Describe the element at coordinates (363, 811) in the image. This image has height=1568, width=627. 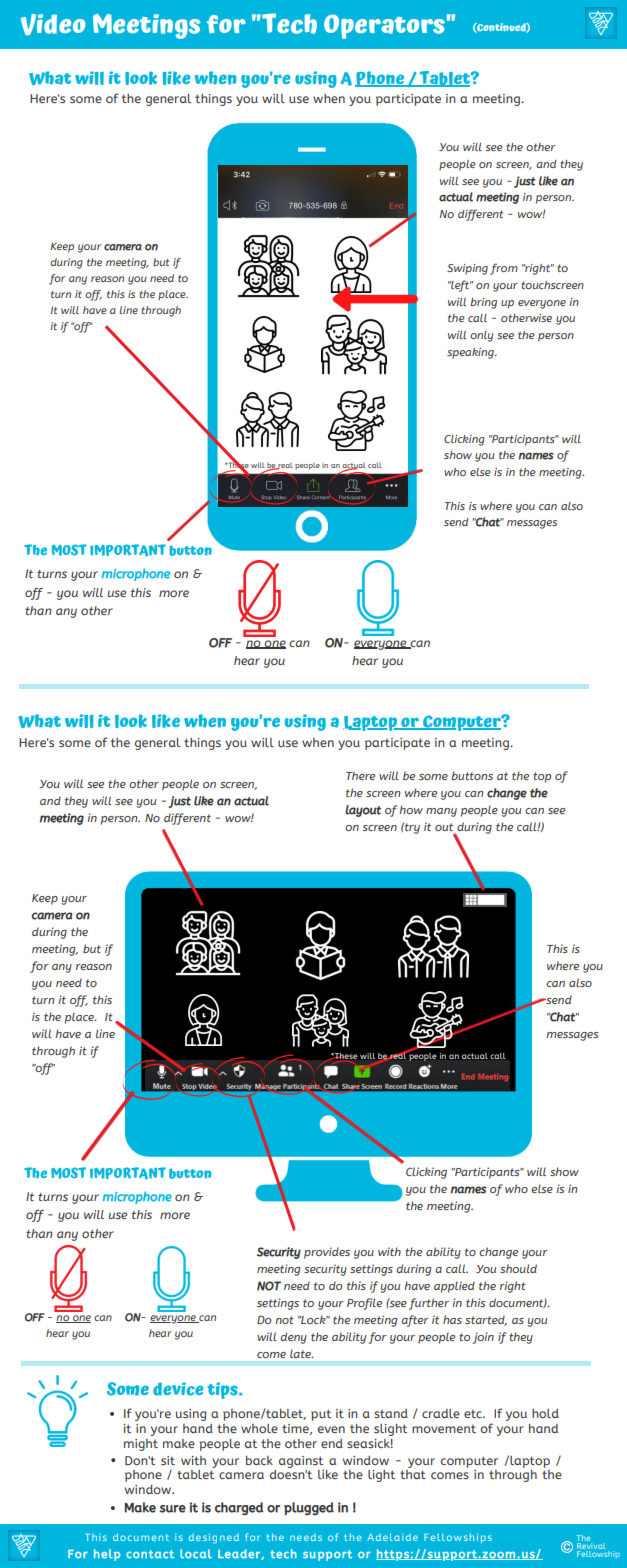
I see `layout` at that location.
